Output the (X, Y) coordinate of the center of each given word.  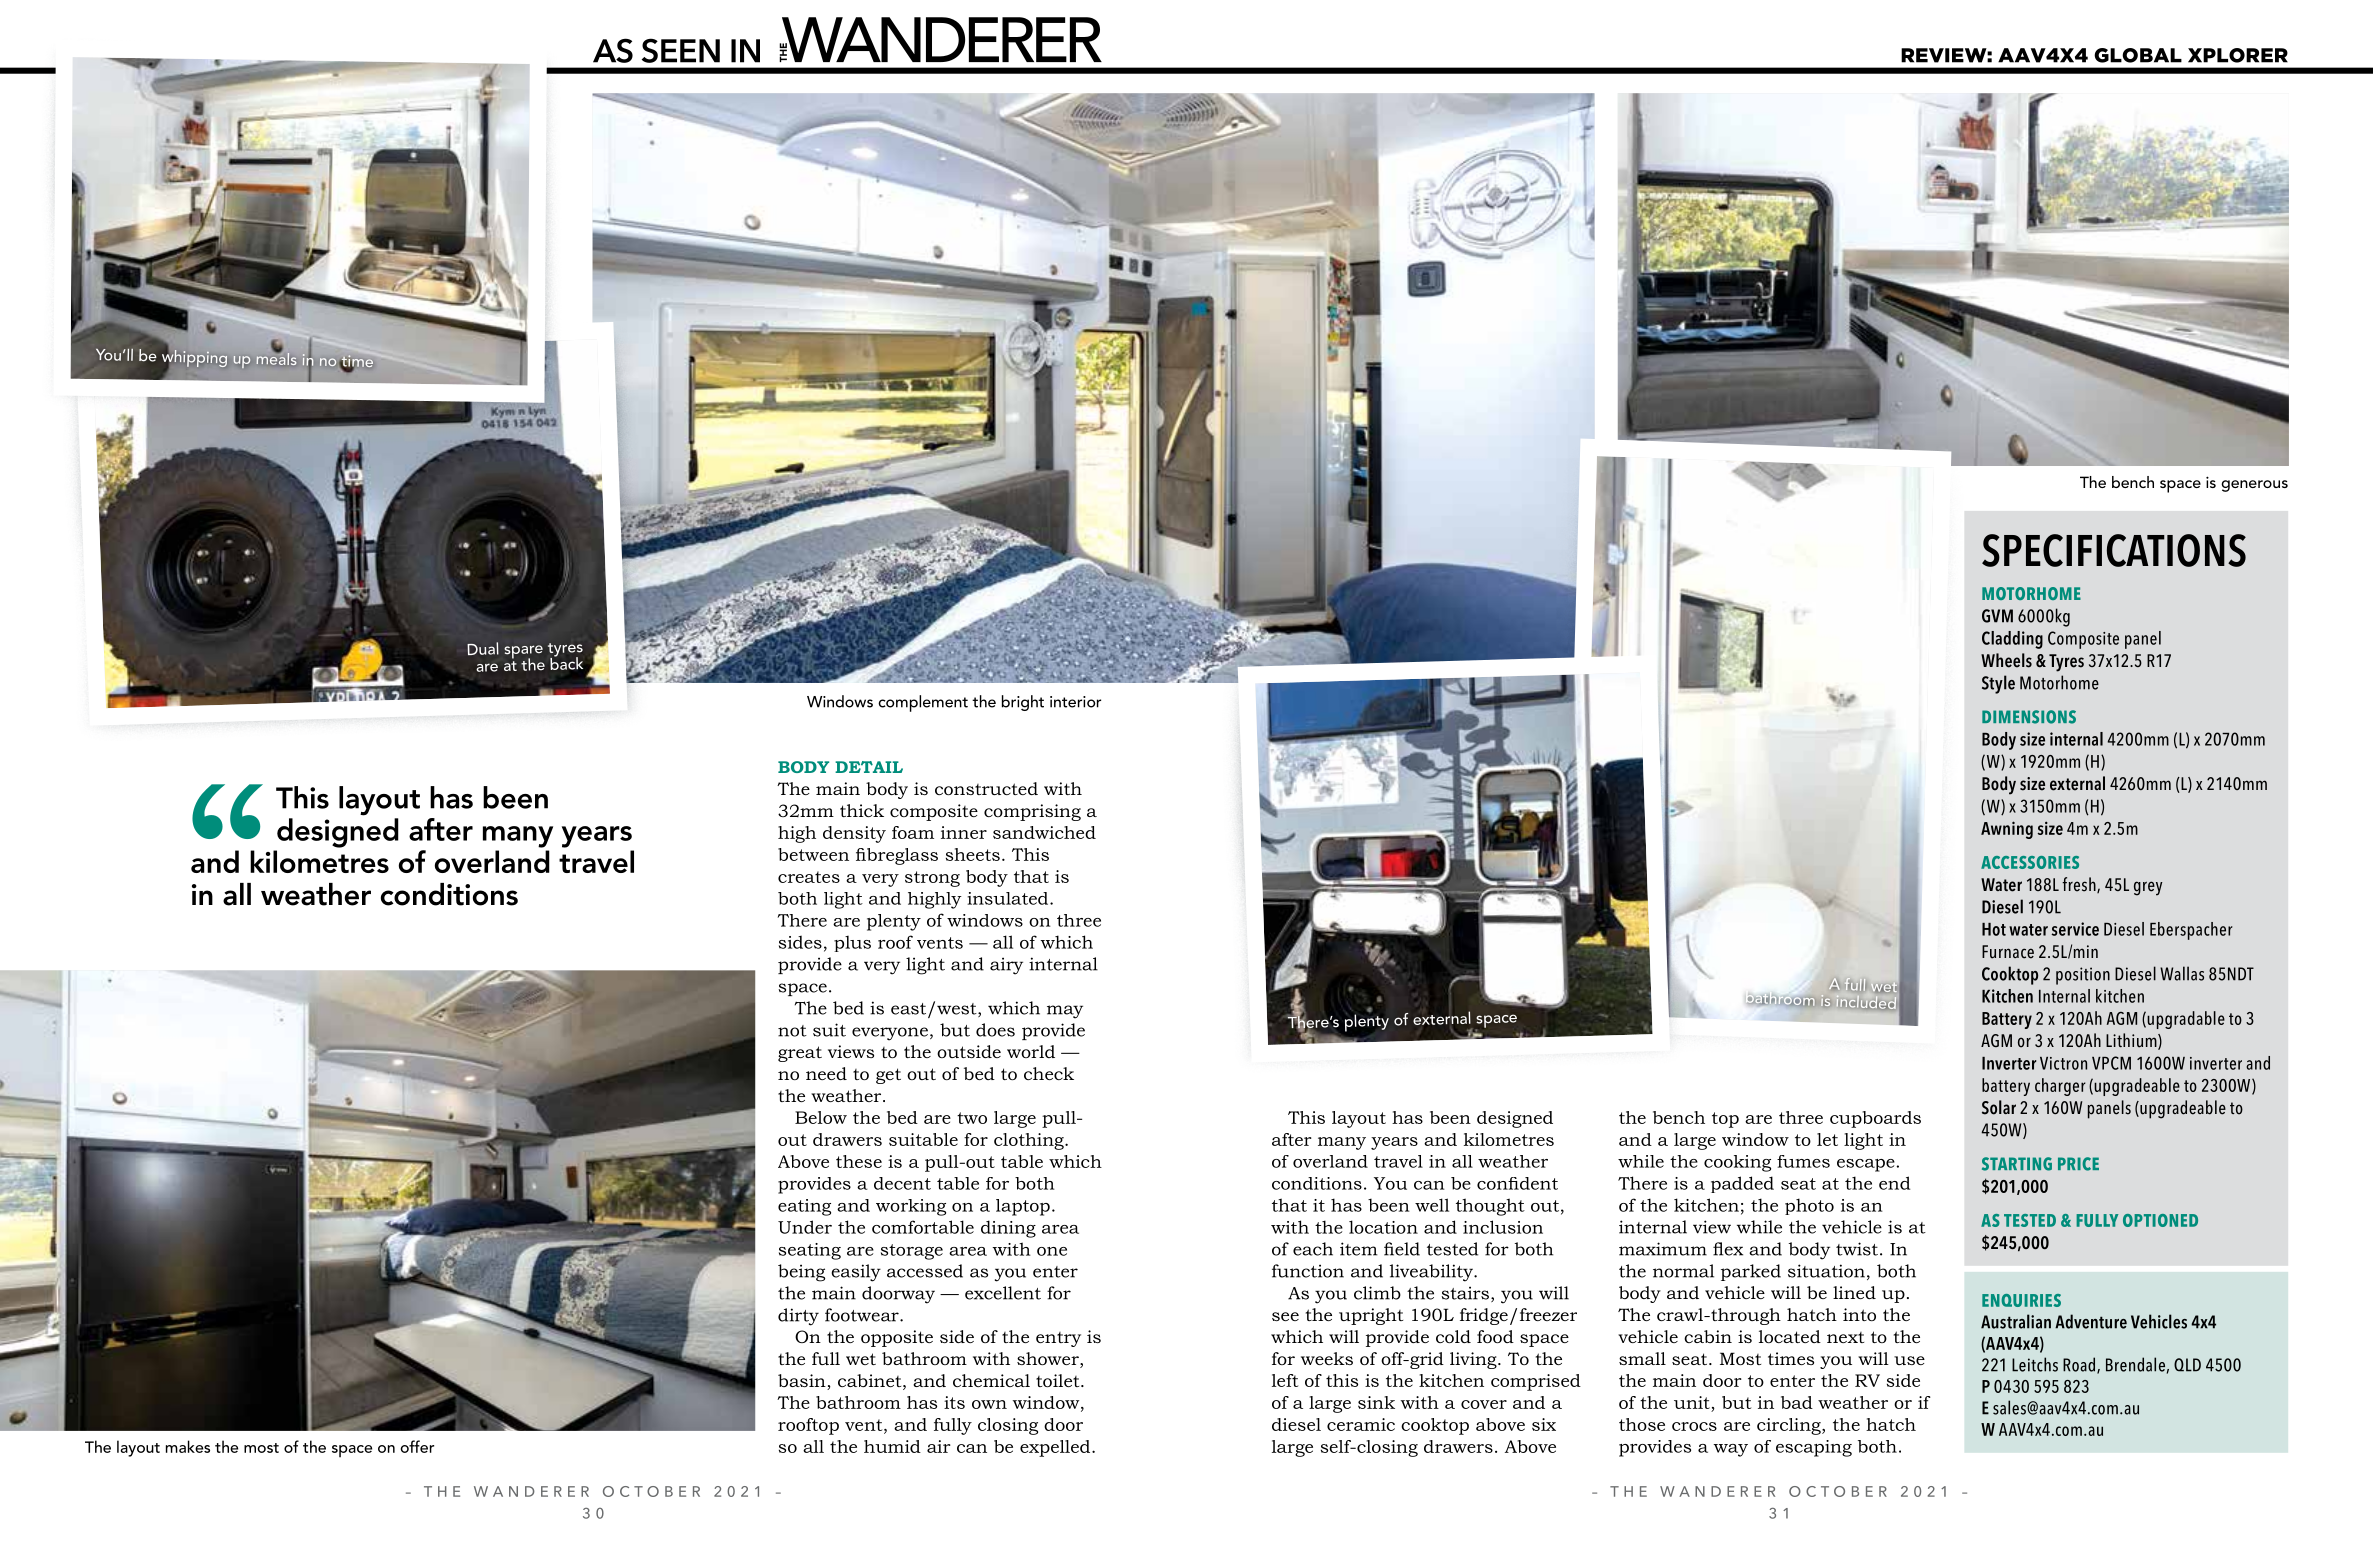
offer (417, 1446)
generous (2254, 486)
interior (1075, 702)
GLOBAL (2138, 55)
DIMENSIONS (2029, 717)
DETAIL (869, 767)
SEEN (681, 50)
